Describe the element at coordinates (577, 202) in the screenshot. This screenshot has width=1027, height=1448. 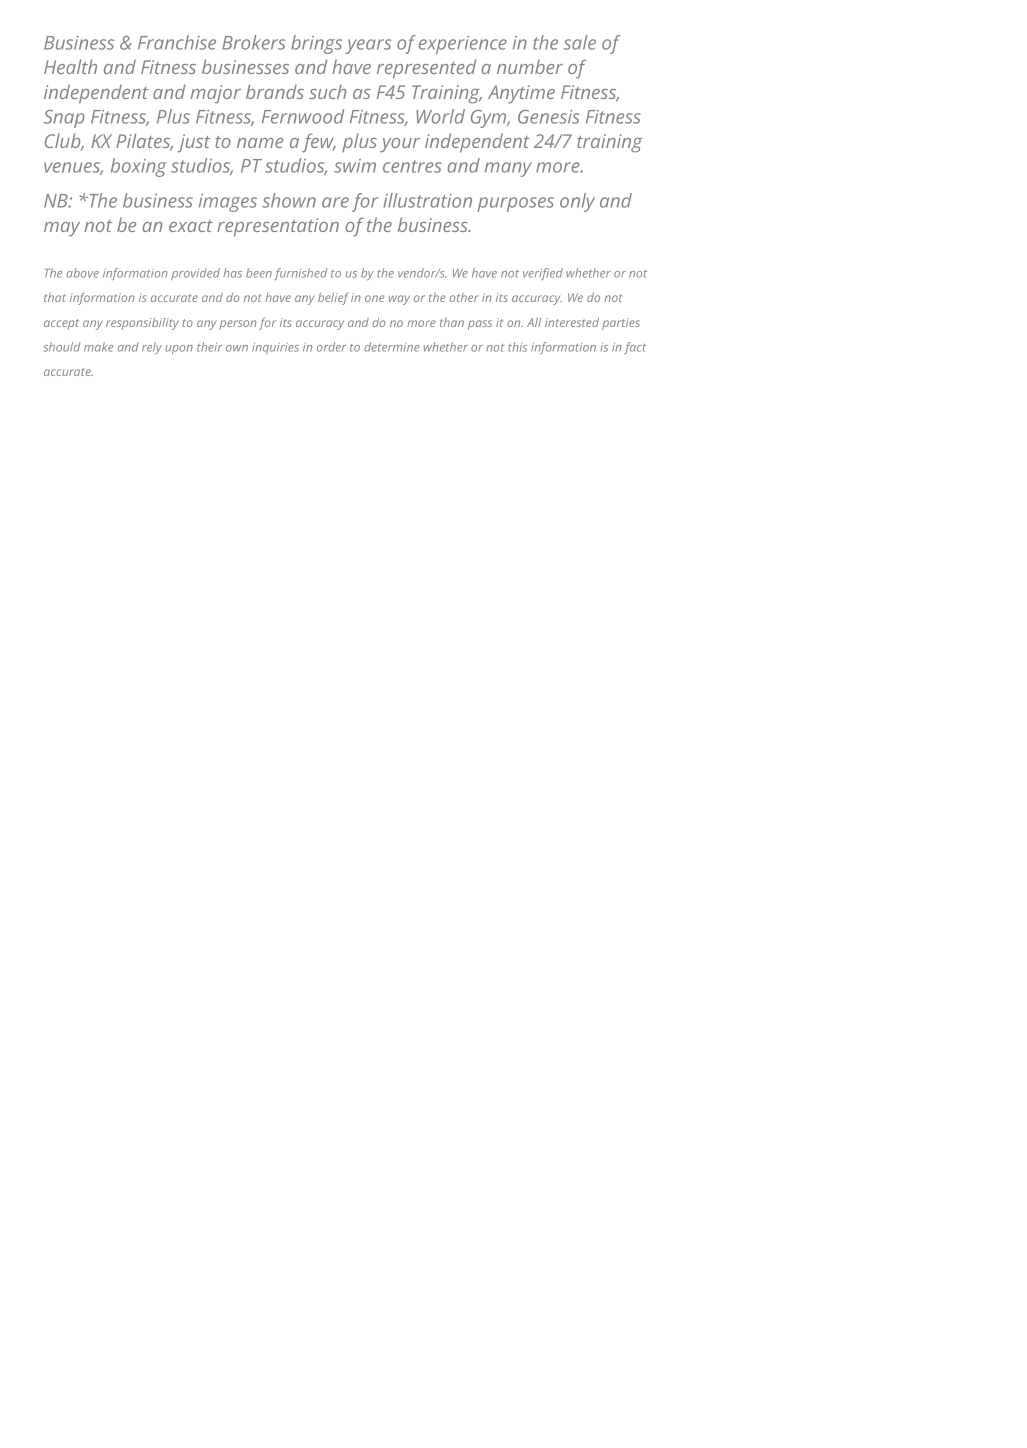
I see `only` at that location.
